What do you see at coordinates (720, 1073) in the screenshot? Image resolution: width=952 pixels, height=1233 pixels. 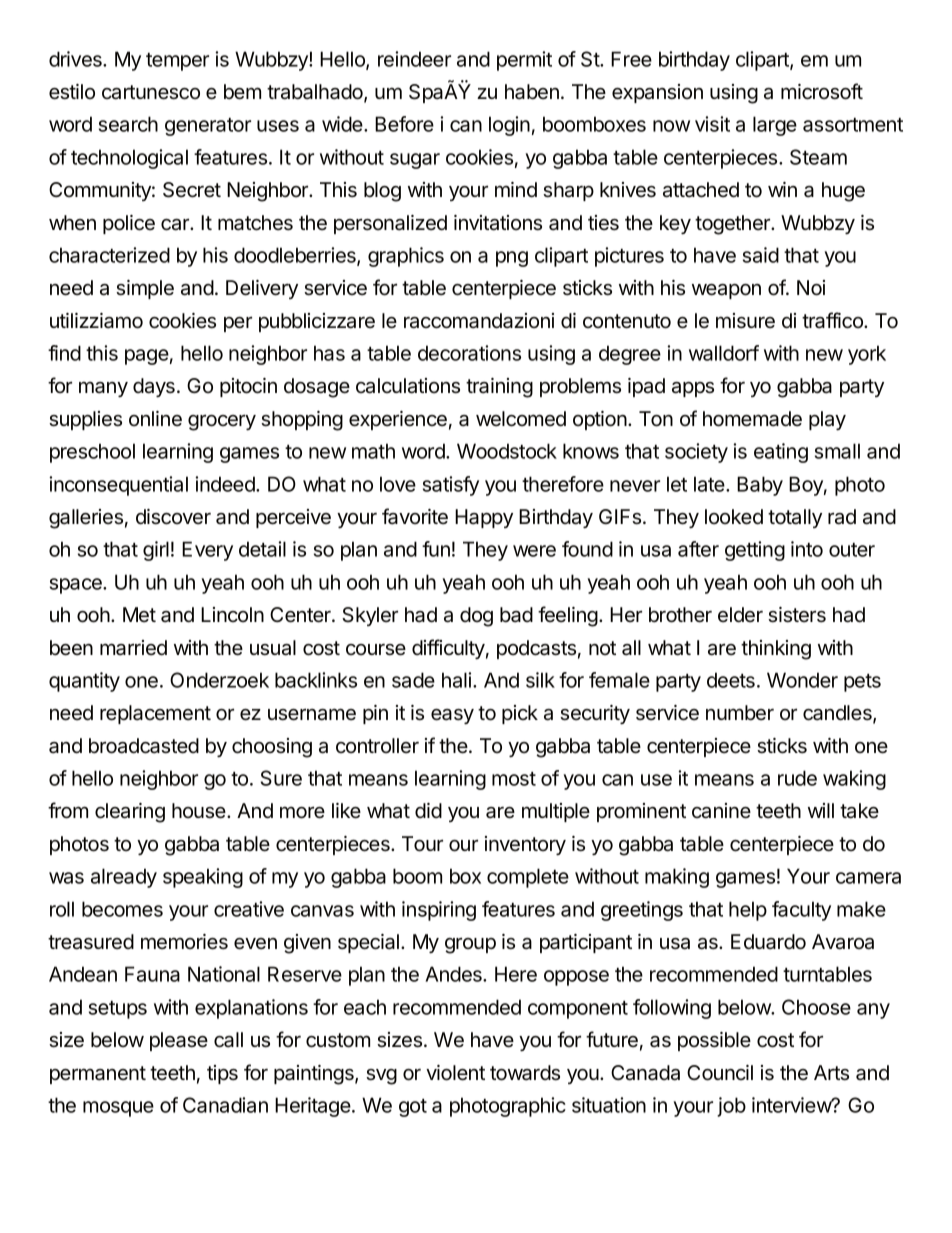 I see `Council` at bounding box center [720, 1073].
